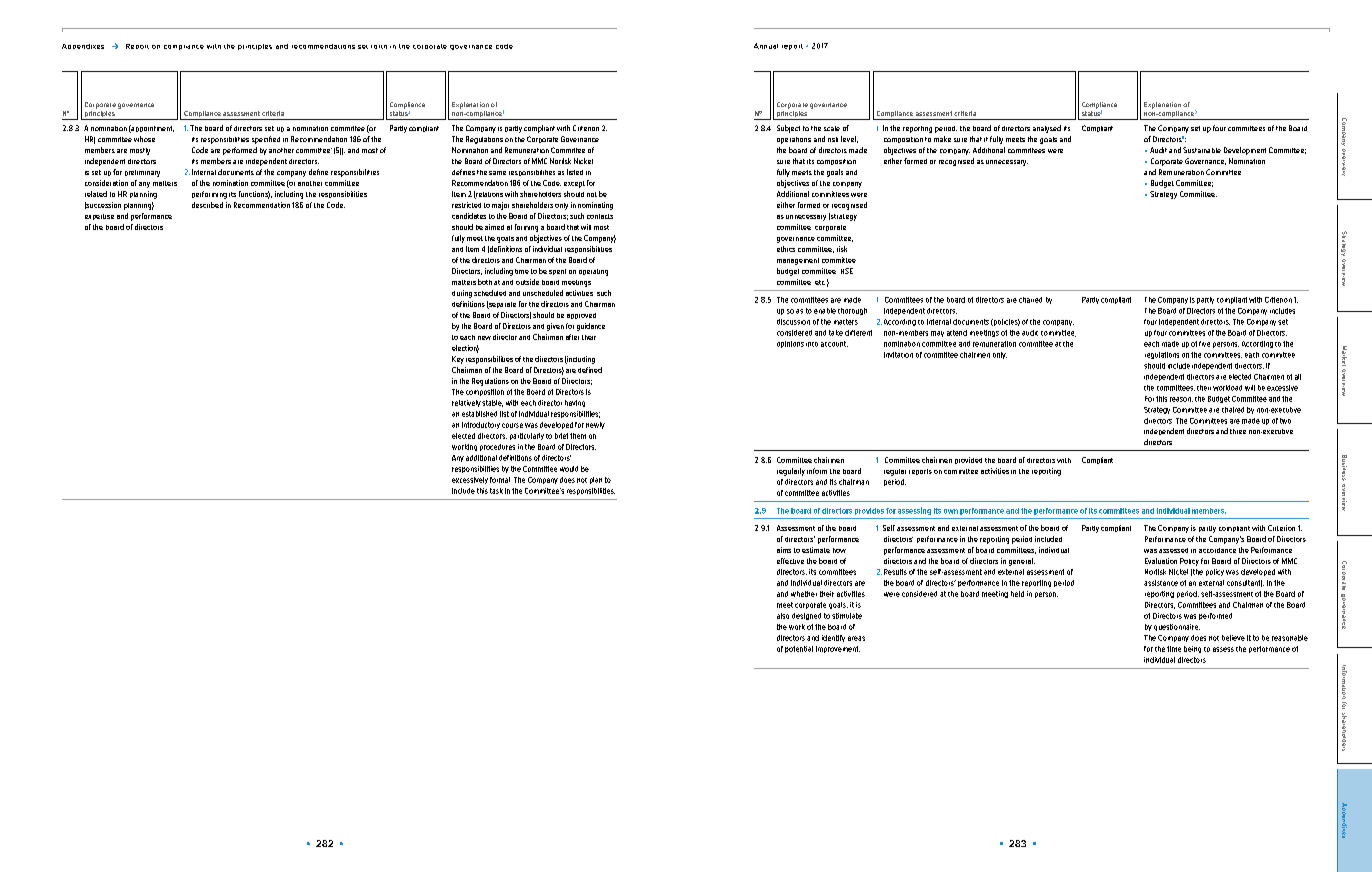 The image size is (1372, 872). I want to click on also, so click(783, 616).
